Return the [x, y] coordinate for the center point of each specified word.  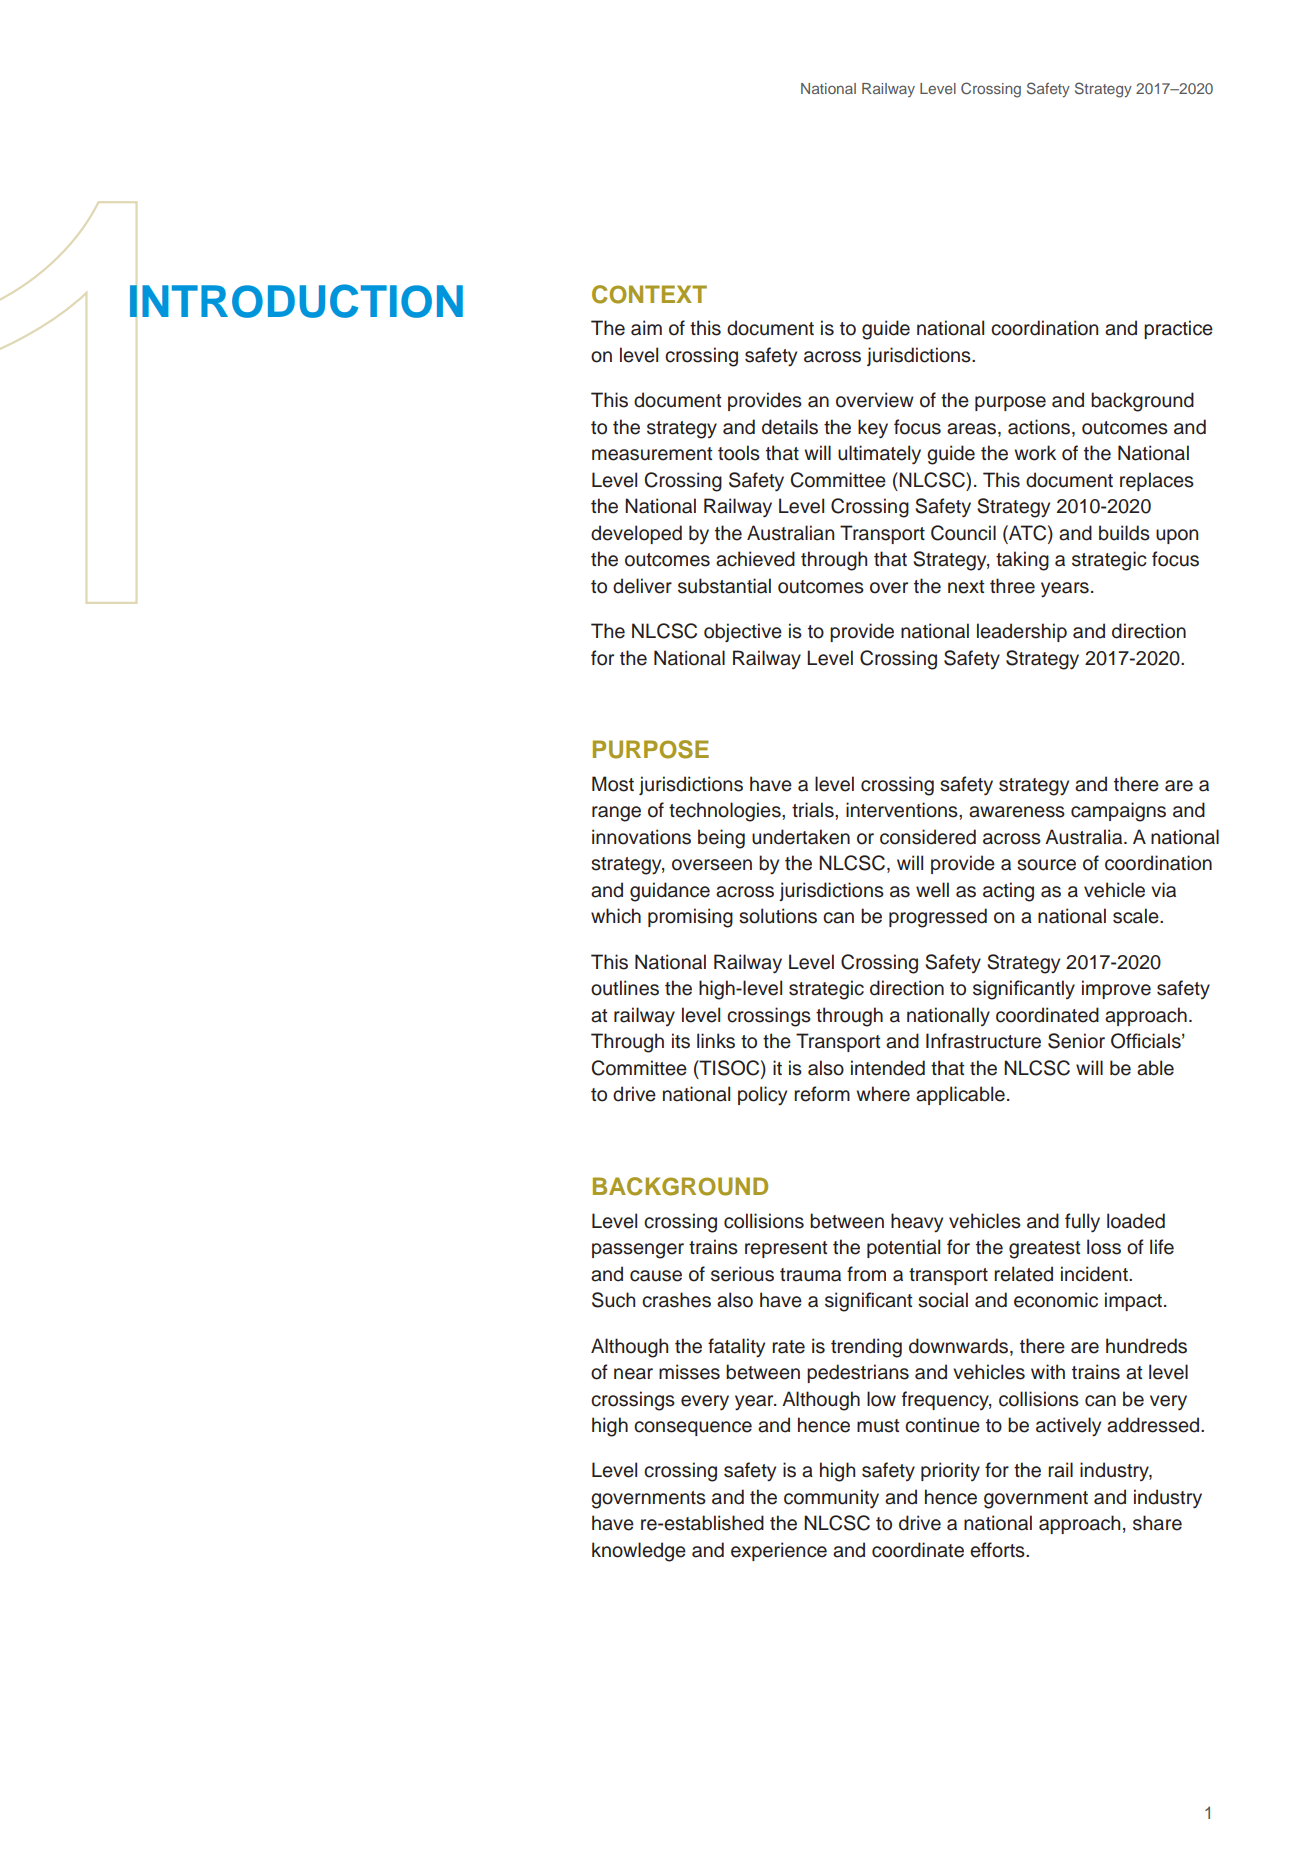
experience [779, 1551]
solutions [778, 916]
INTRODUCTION [296, 301]
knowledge [639, 1552]
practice [1178, 329]
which [616, 916]
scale [1137, 916]
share [1157, 1523]
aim [646, 328]
